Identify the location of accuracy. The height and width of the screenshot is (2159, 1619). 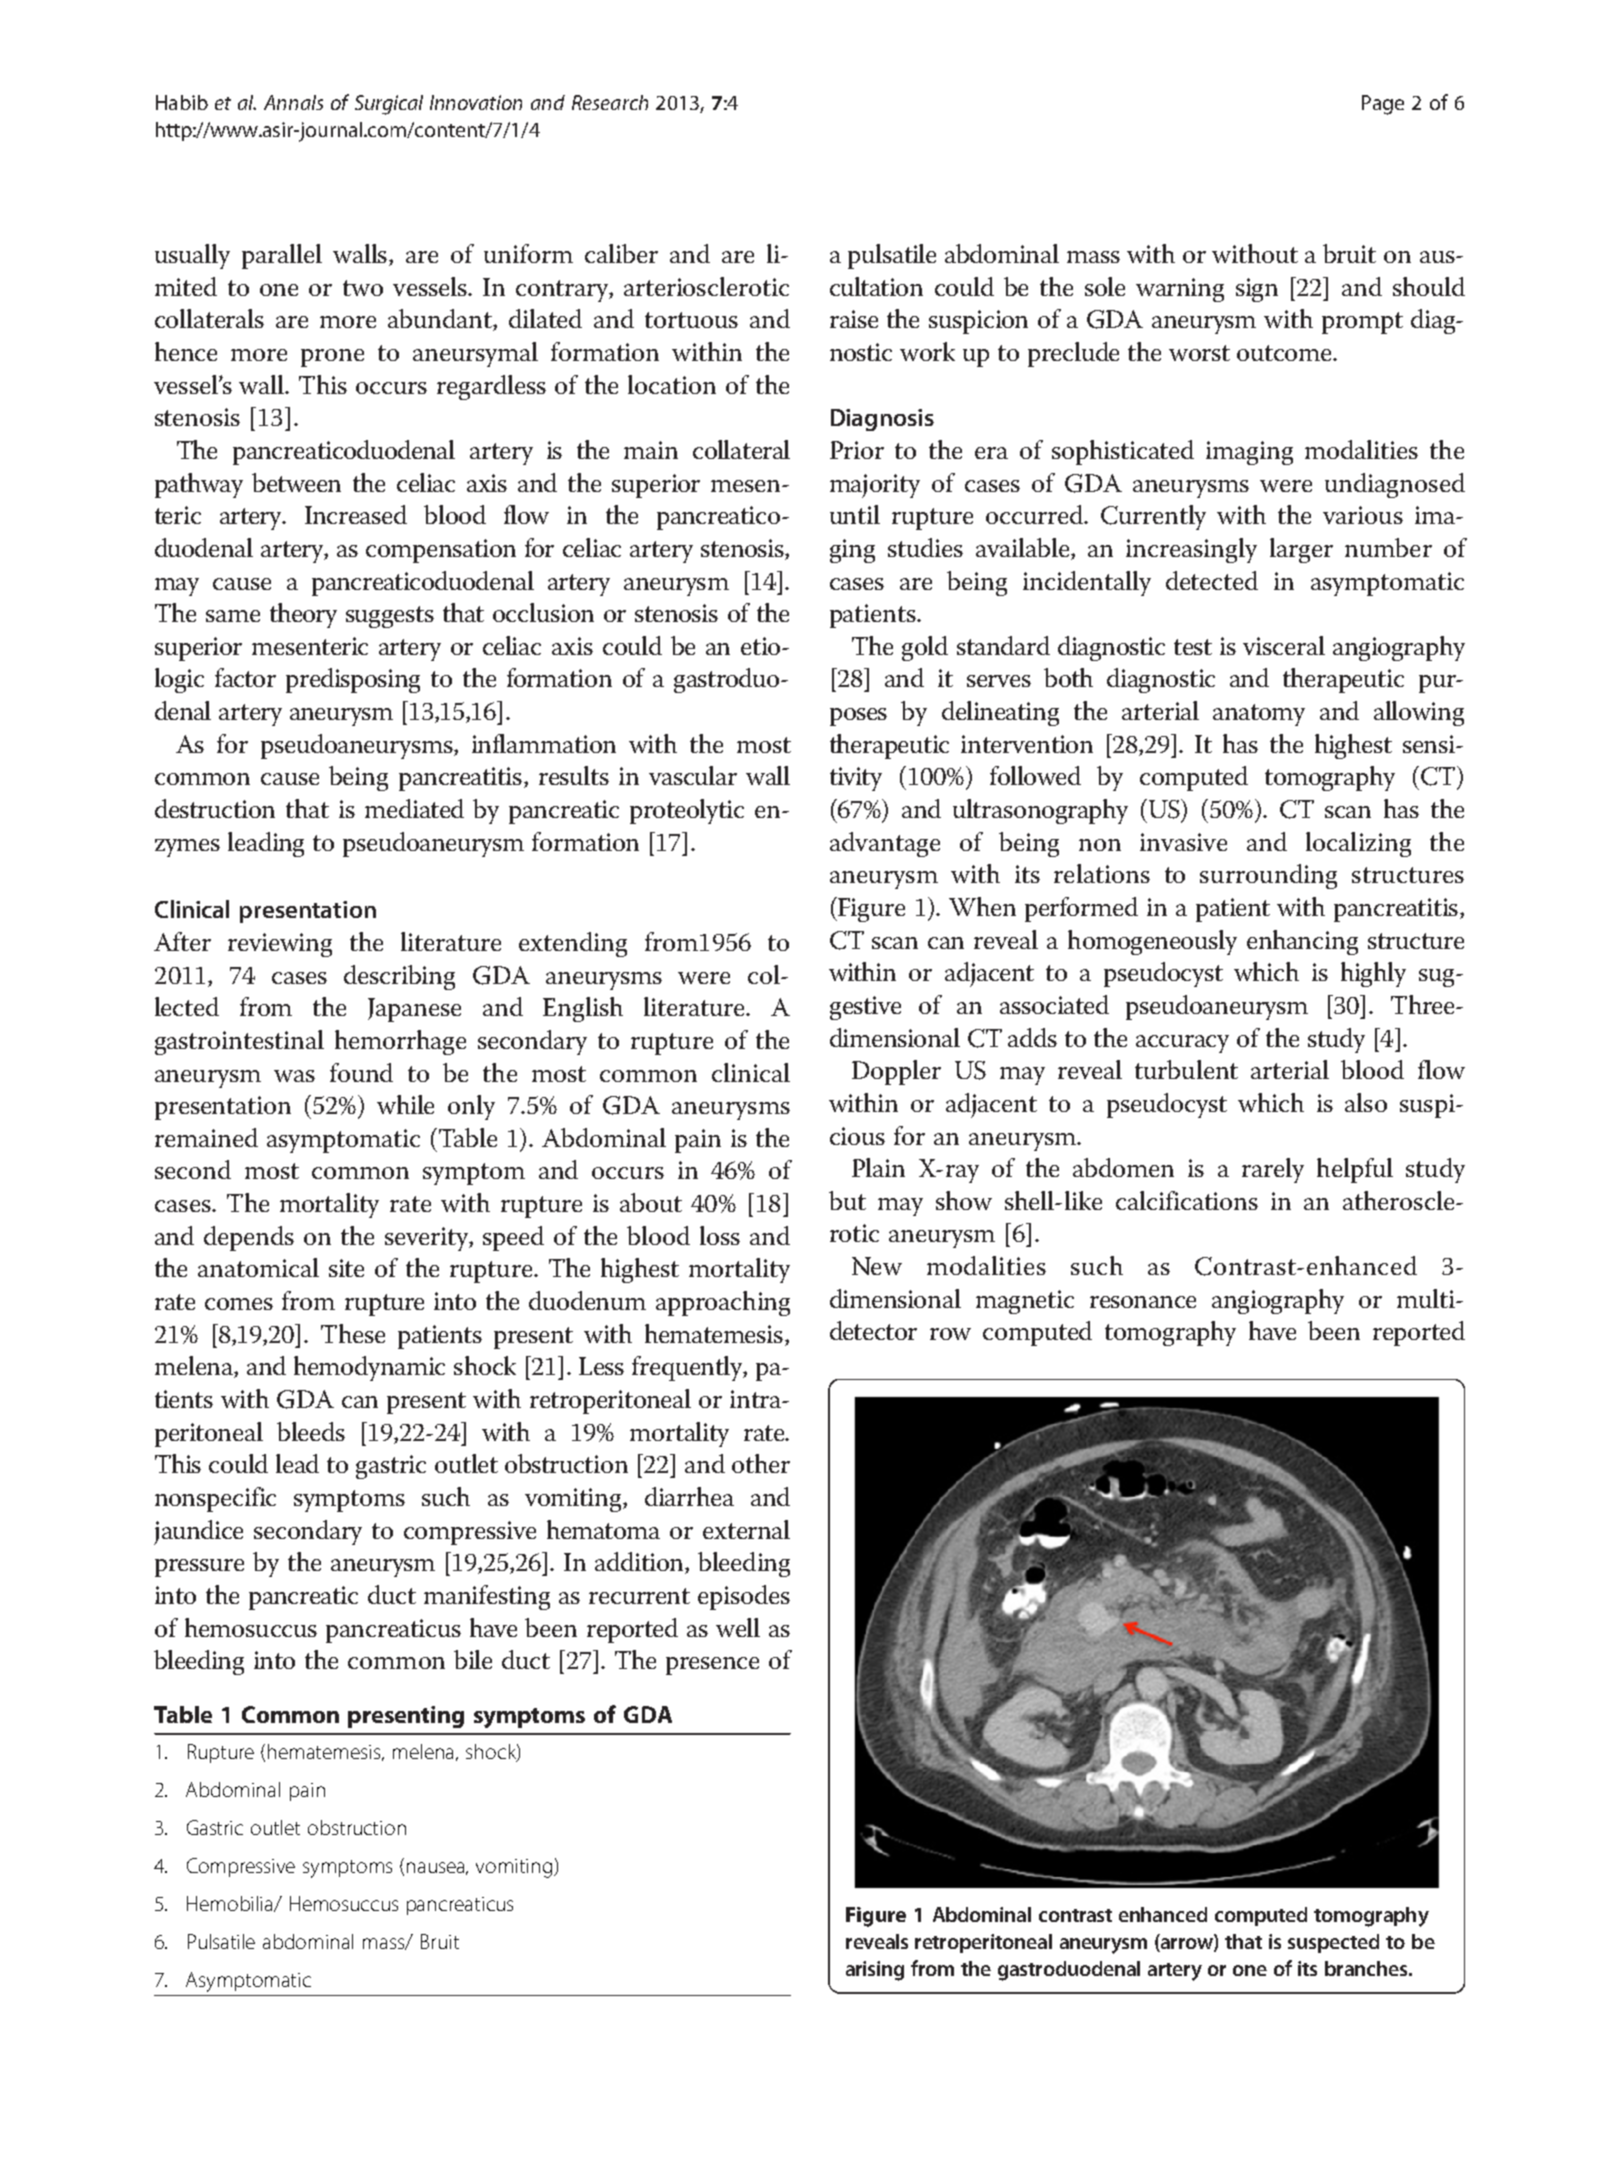
(1182, 1044).
